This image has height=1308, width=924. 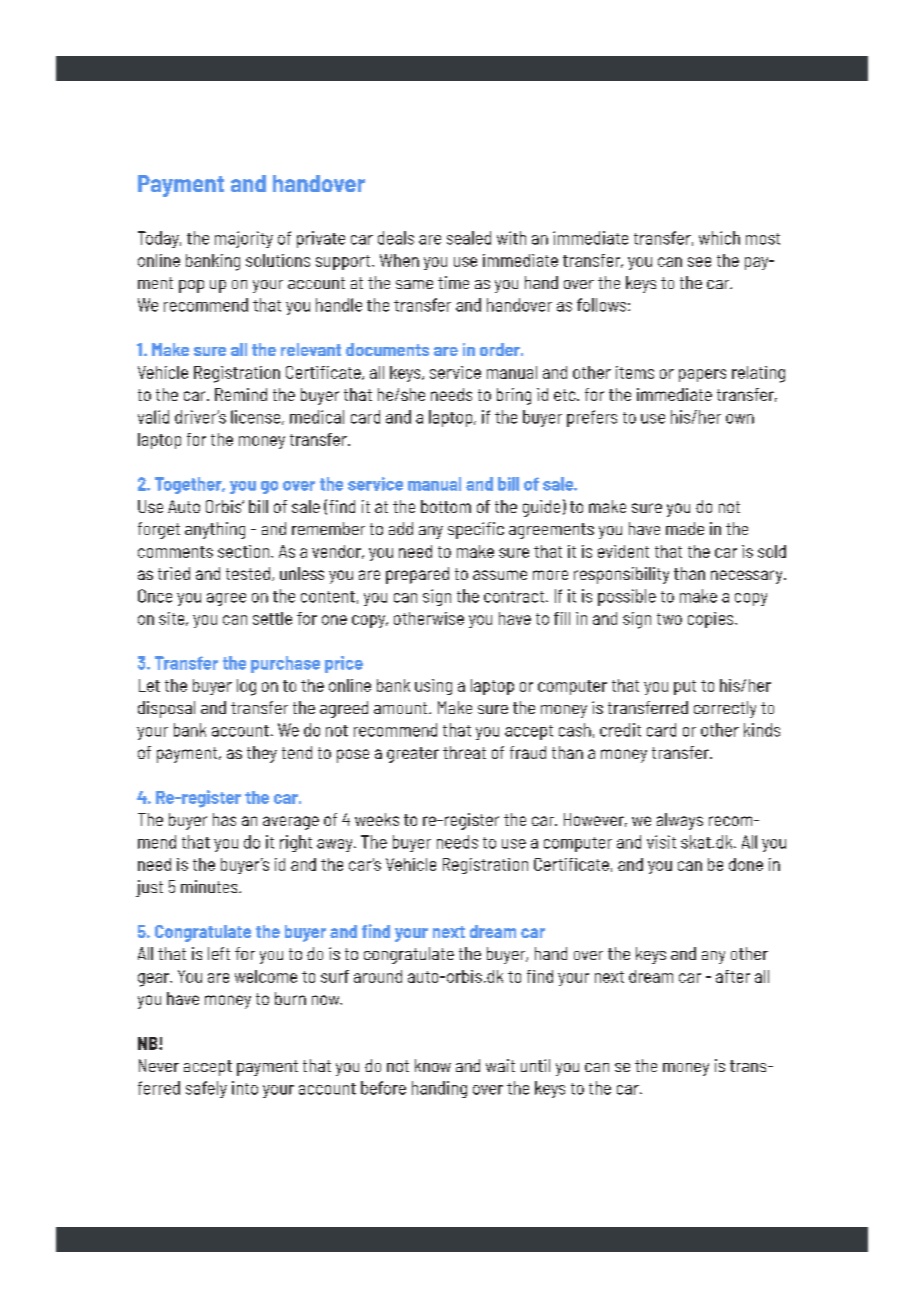 What do you see at coordinates (244, 239) in the image?
I see `majority` at bounding box center [244, 239].
